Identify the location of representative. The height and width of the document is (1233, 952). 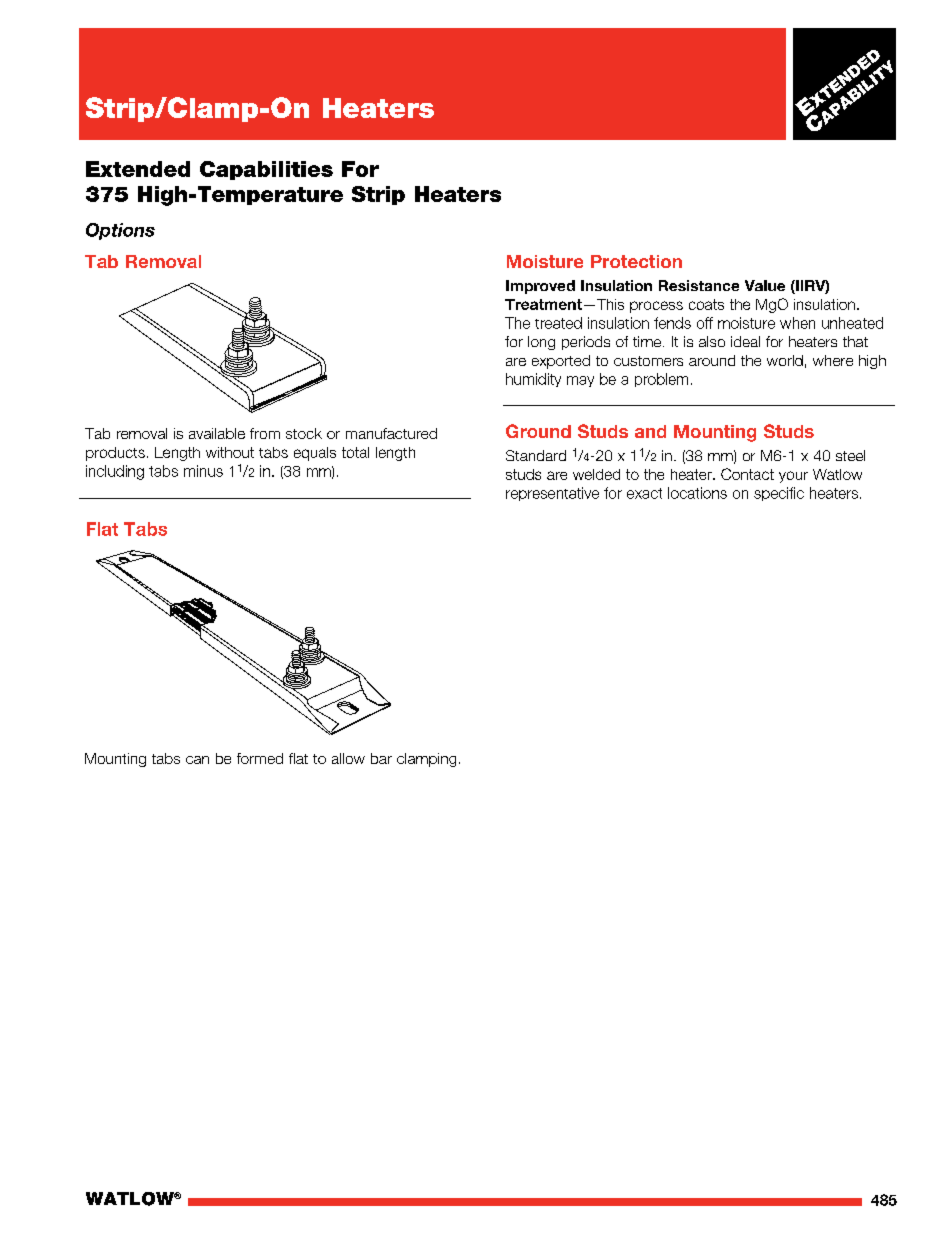
(552, 494).
